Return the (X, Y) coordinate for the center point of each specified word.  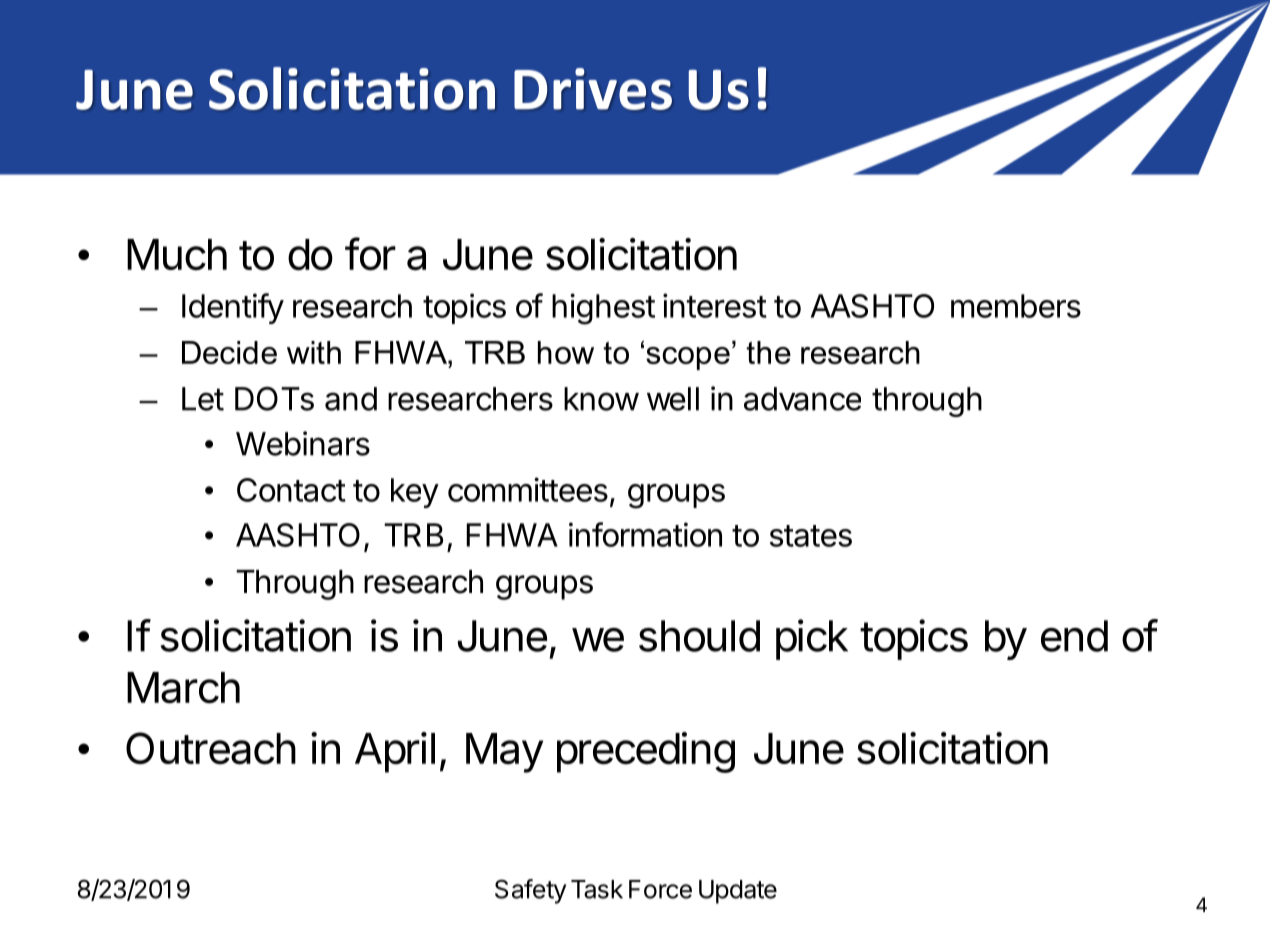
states (811, 536)
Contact (291, 490)
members (1016, 306)
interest (715, 305)
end (1074, 636)
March (183, 688)
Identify (233, 308)
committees (528, 489)
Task (597, 889)
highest (603, 309)
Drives (593, 89)
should (699, 636)
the (769, 352)
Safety (530, 891)
